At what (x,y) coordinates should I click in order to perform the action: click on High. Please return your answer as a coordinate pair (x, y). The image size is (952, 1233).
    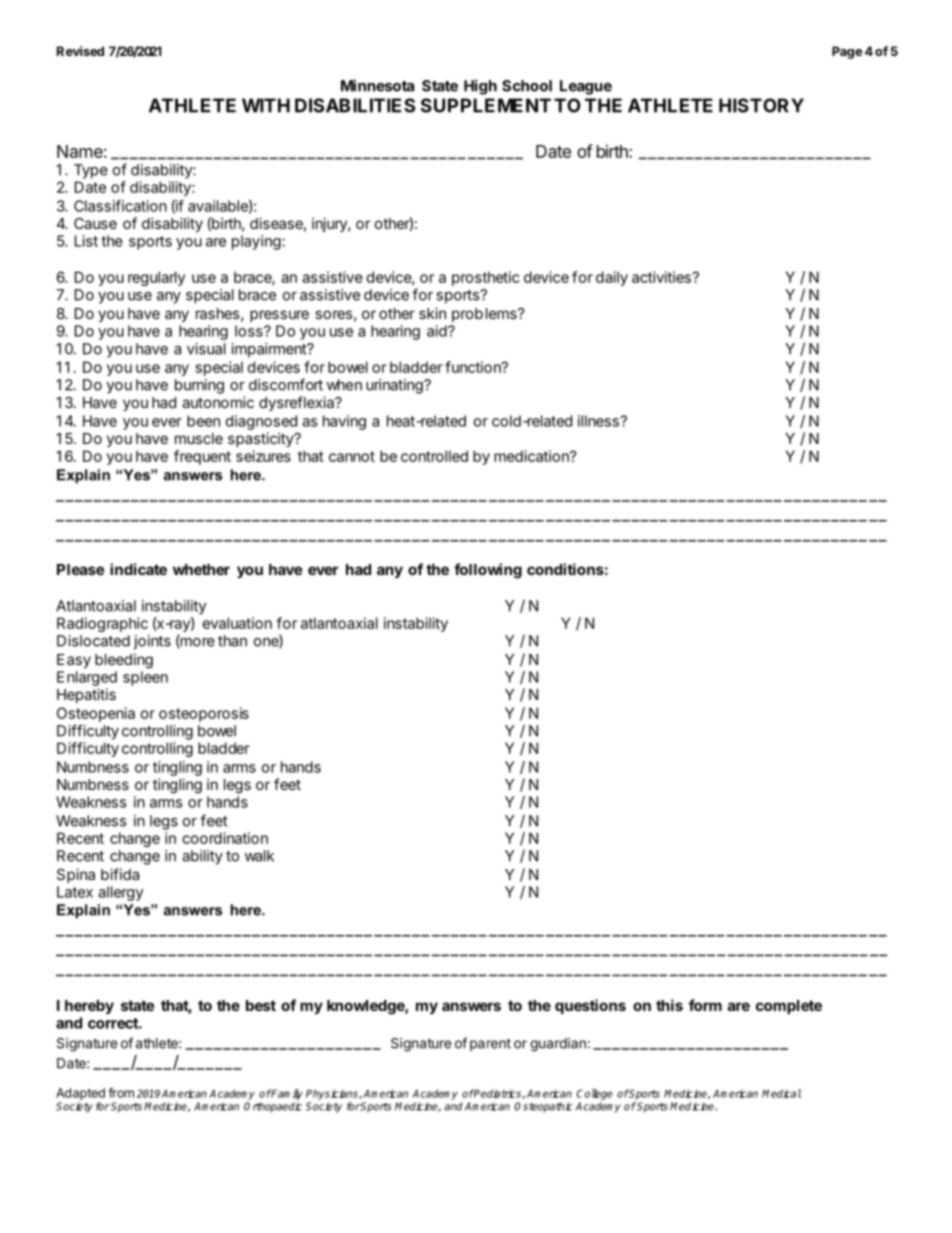
    Looking at the image, I should click on (480, 87).
